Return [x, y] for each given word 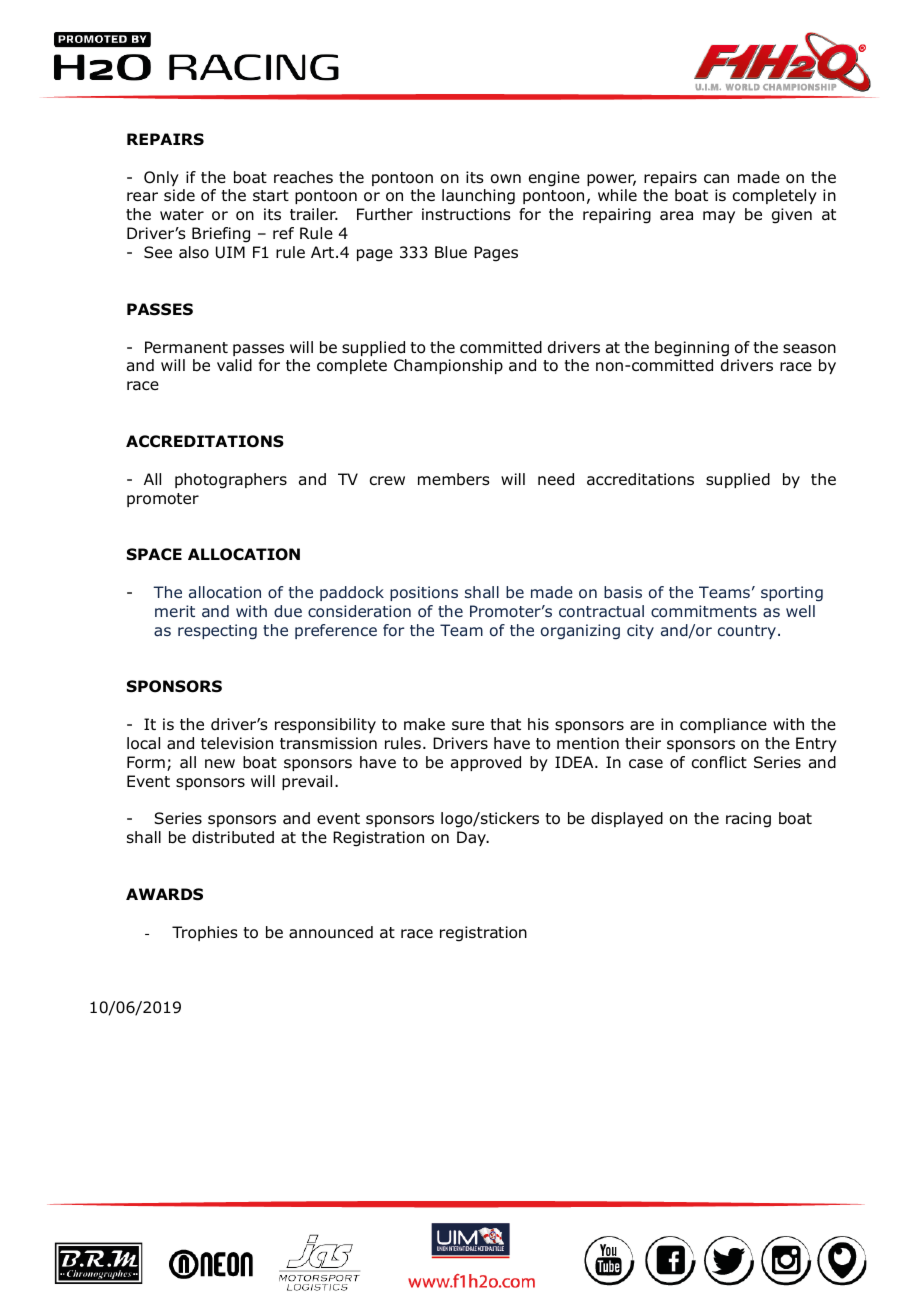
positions [424, 593]
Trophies [205, 933]
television [237, 743]
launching [478, 197]
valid [234, 365]
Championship [448, 366]
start [271, 195]
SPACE [154, 554]
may [719, 217]
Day [472, 838]
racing [748, 820]
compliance [723, 725]
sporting [792, 593]
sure [468, 726]
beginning [692, 349]
